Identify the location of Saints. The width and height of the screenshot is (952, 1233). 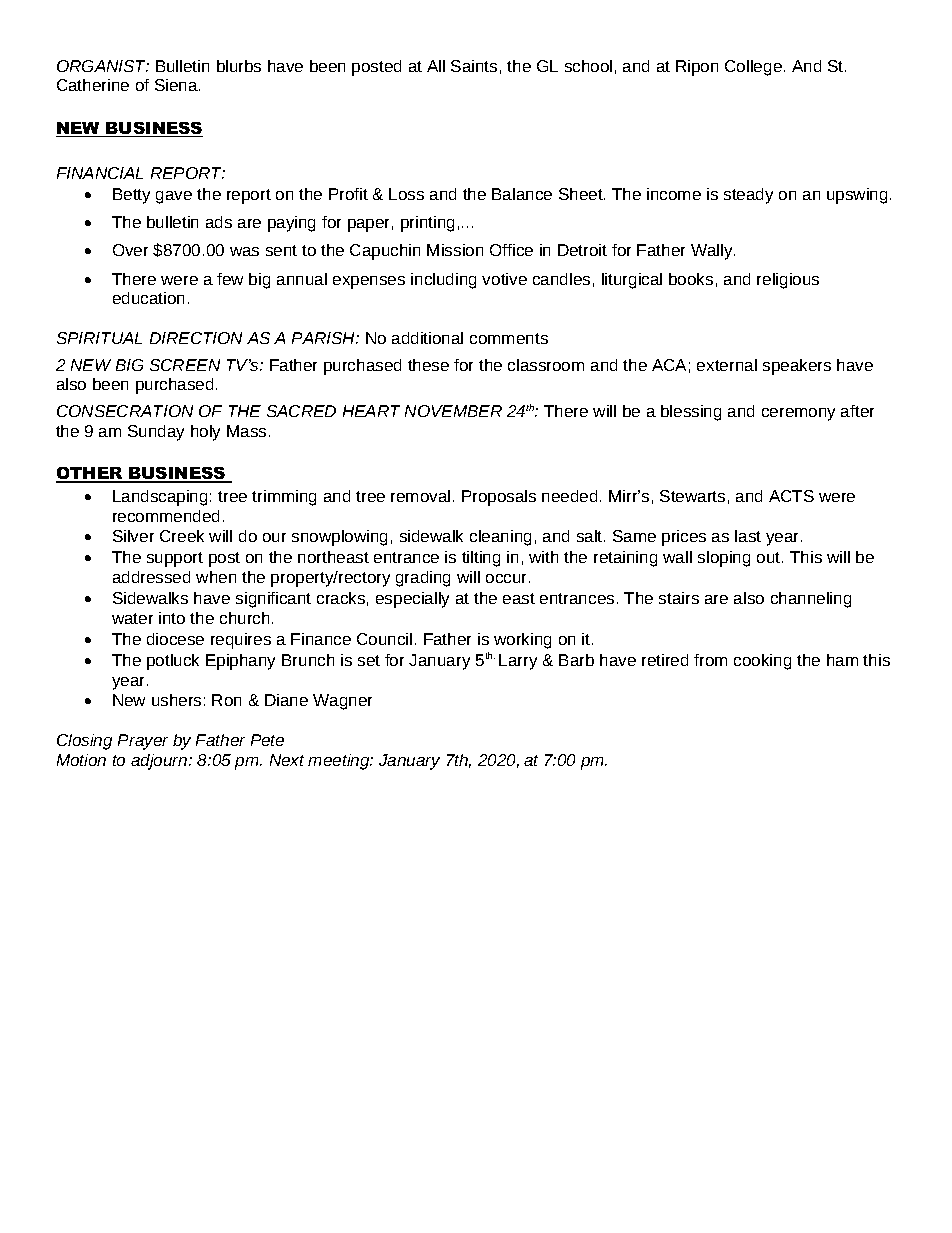
(474, 66).
